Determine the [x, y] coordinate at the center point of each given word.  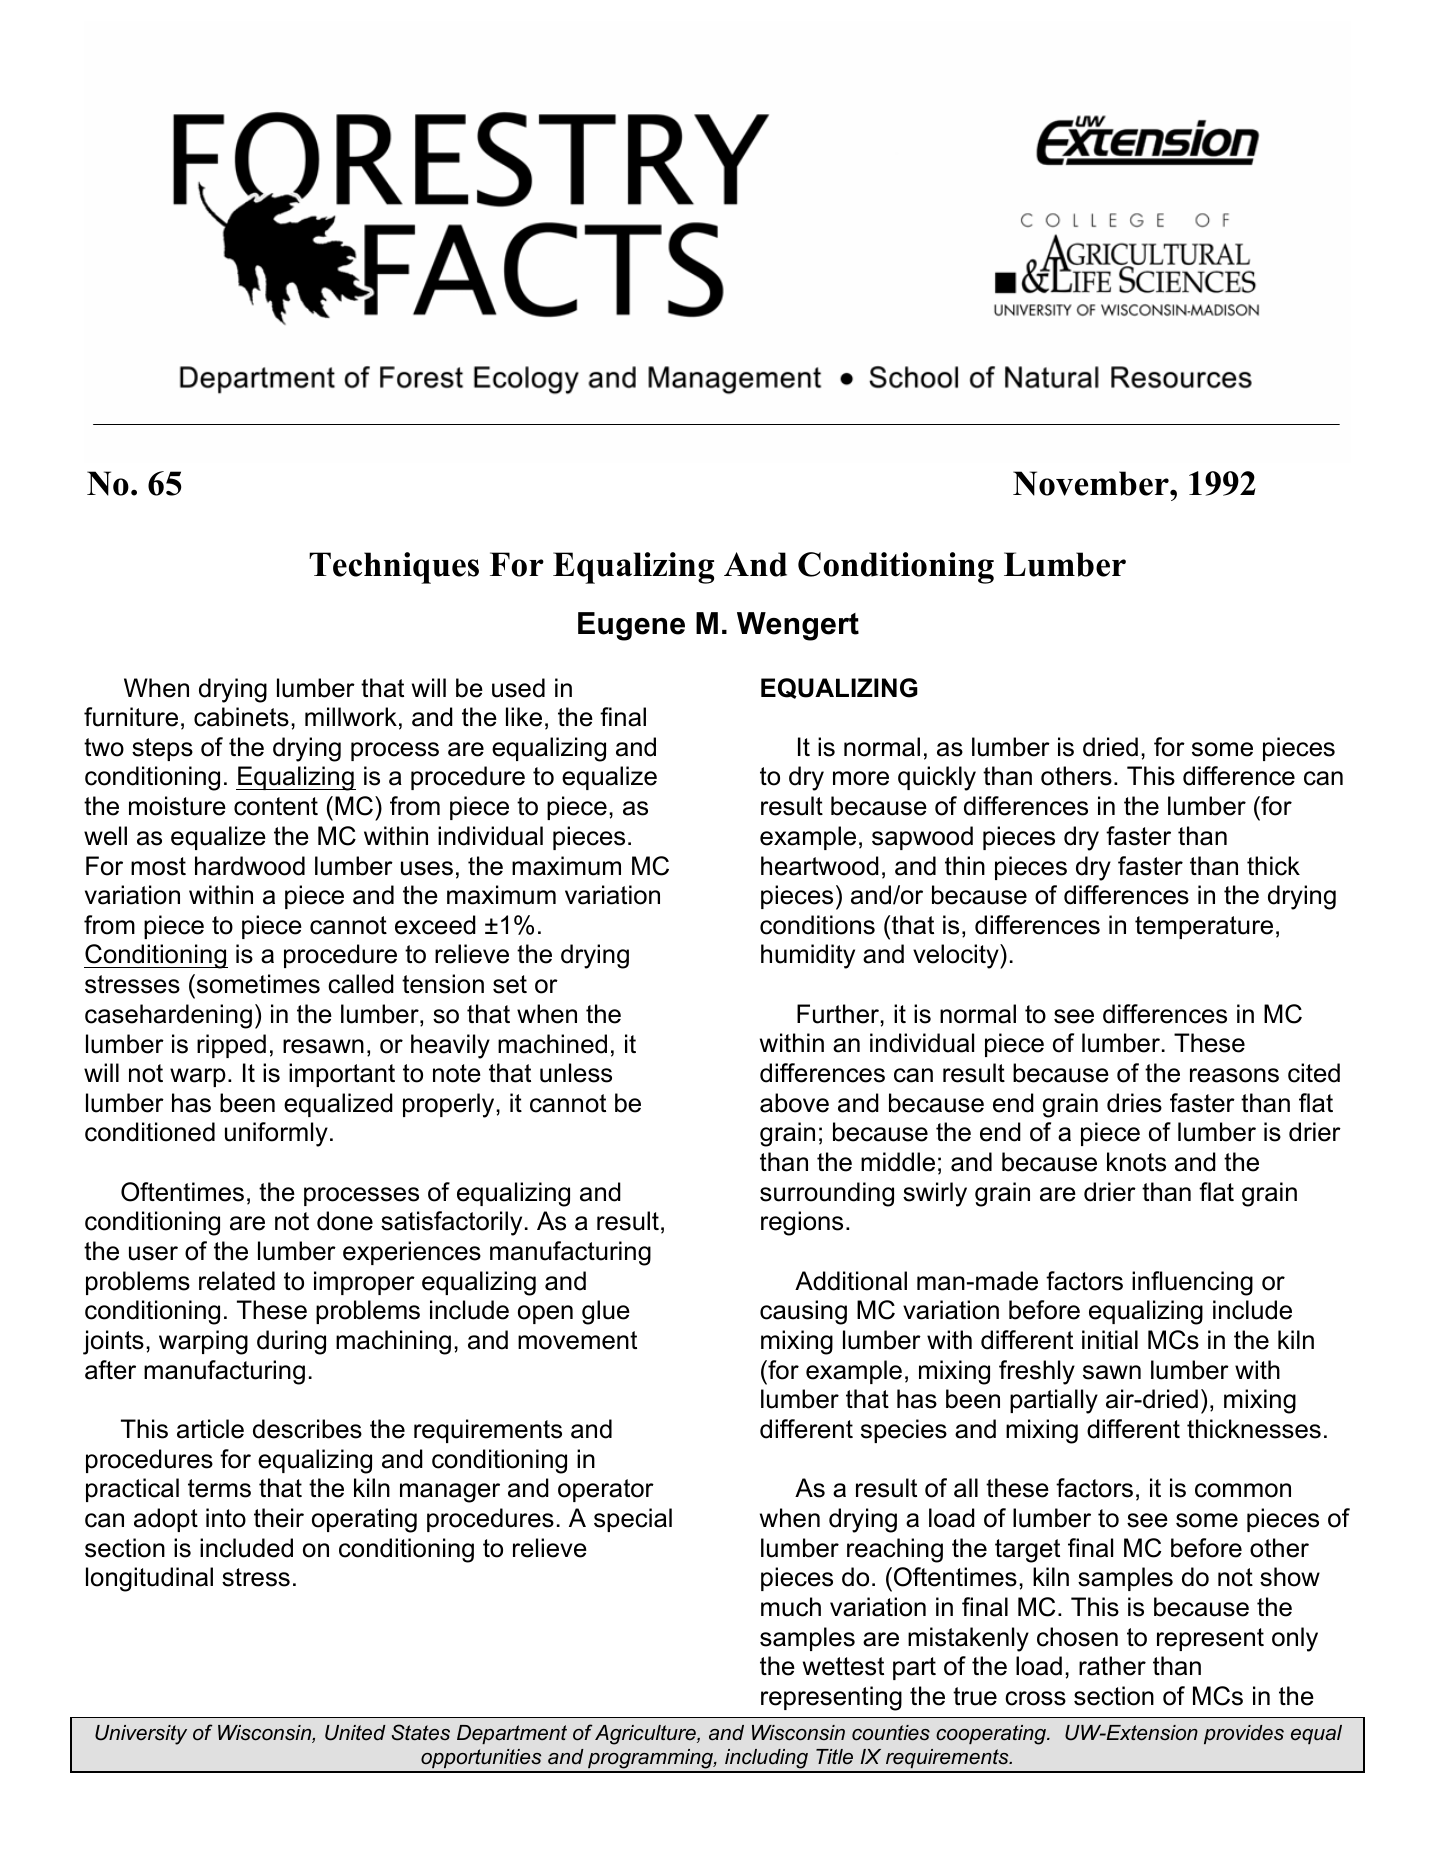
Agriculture [646, 1735]
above [794, 1103]
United [355, 1733]
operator [606, 1490]
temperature [1204, 927]
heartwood [820, 866]
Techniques [394, 568]
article [210, 1429]
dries [1134, 1103]
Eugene [631, 626]
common [1243, 1490]
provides [1244, 1734]
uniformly [276, 1134]
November [1092, 483]
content [276, 806]
